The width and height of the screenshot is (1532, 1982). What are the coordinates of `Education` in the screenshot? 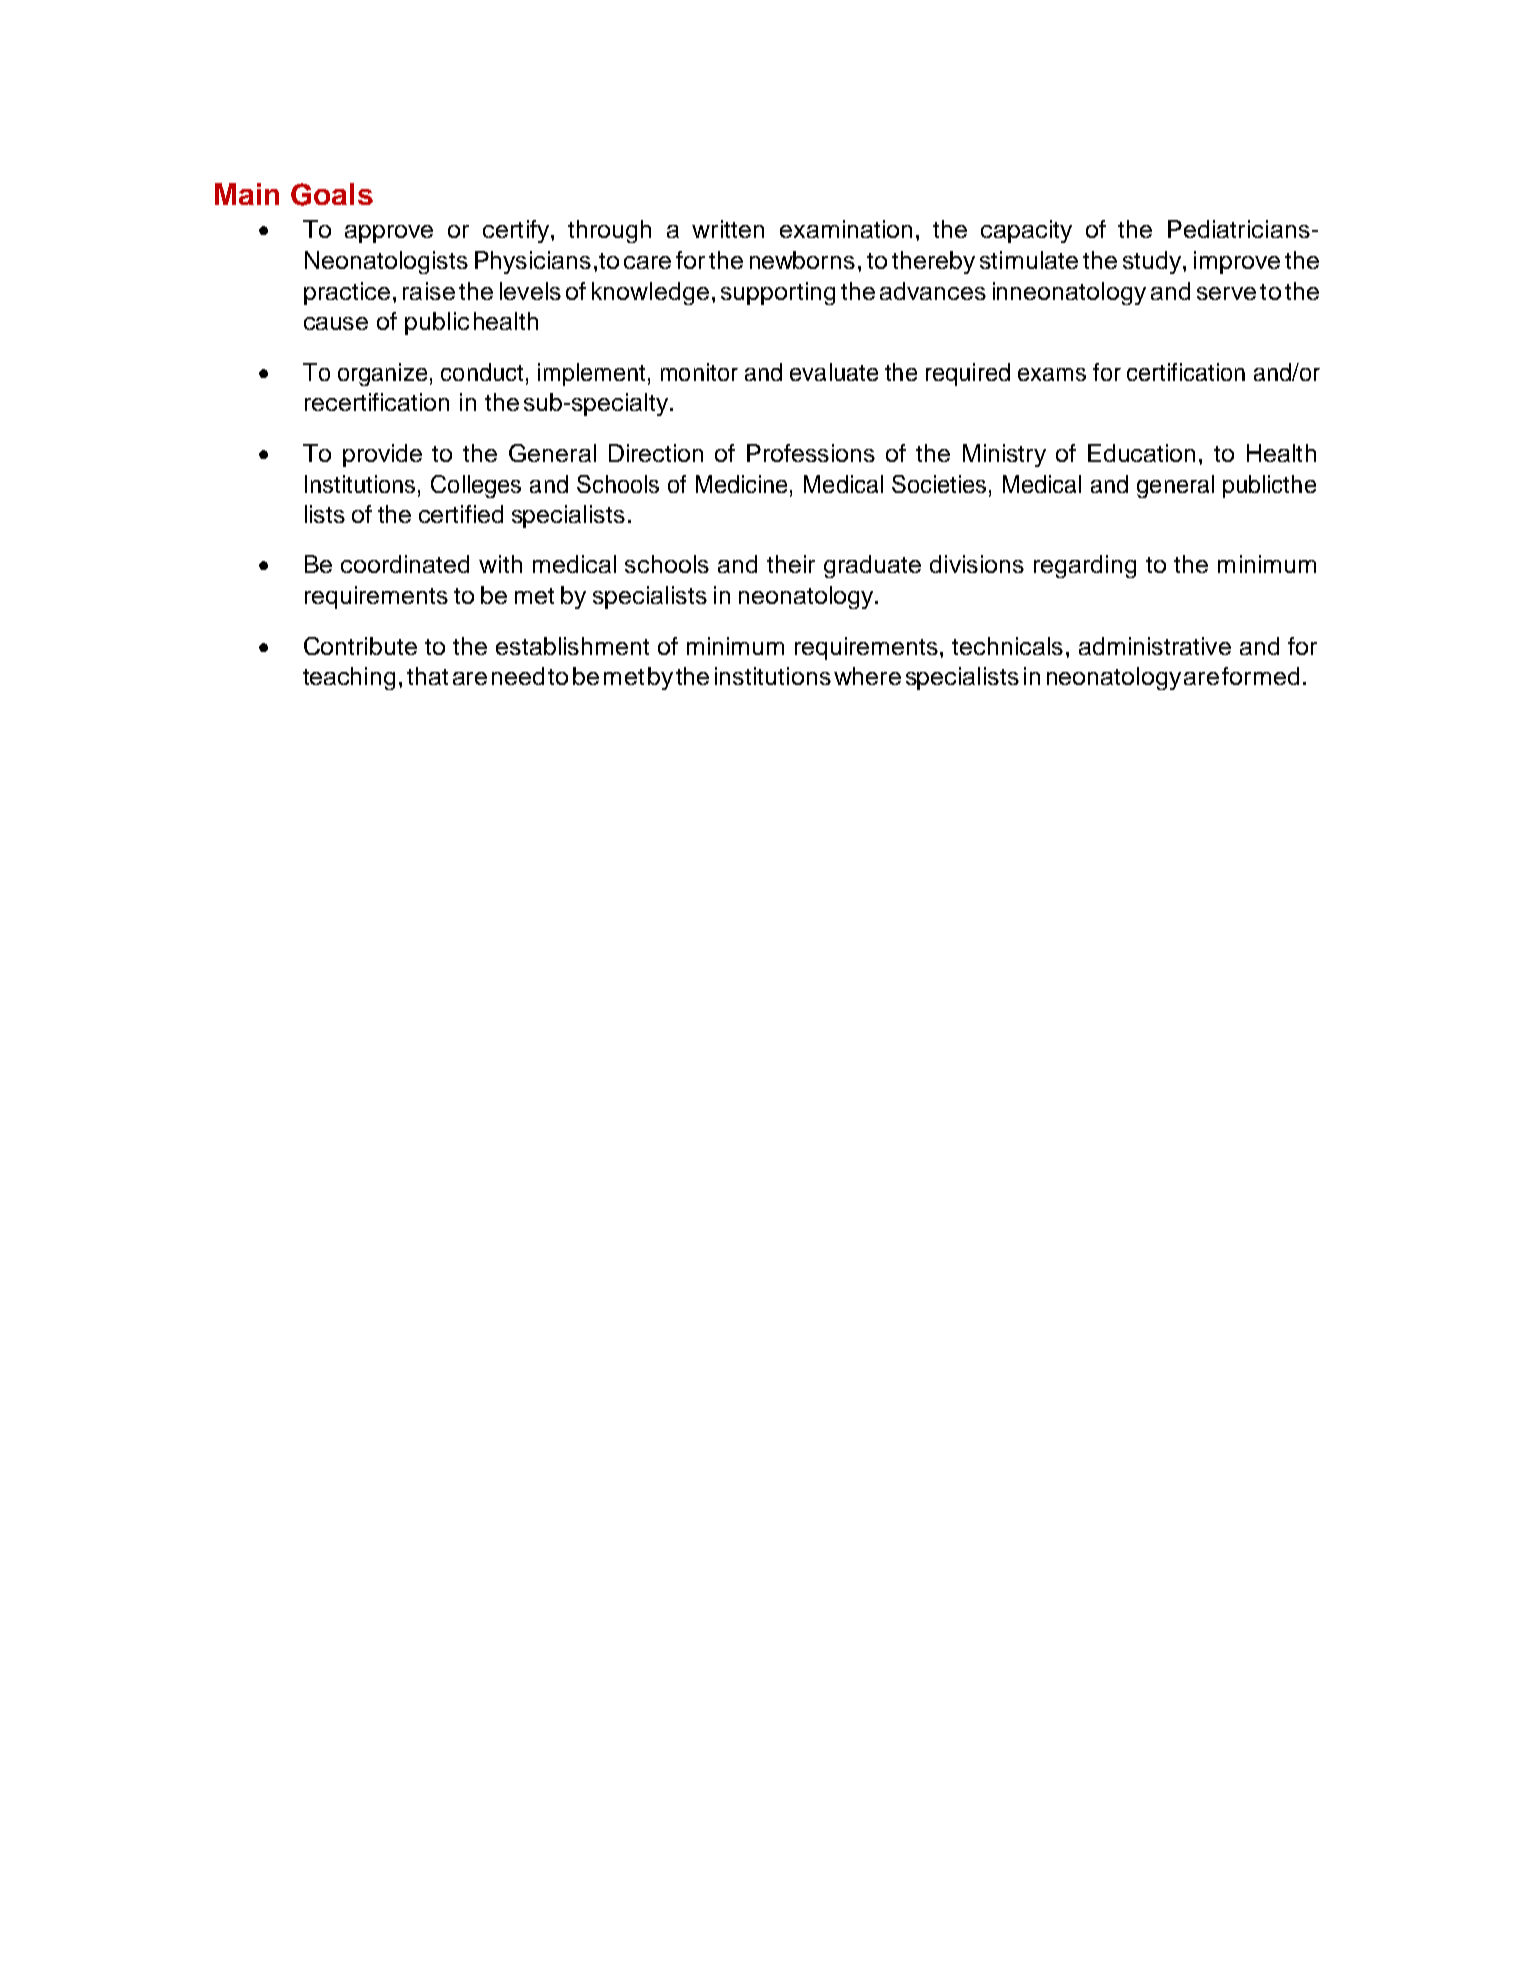 It's located at (1141, 453).
